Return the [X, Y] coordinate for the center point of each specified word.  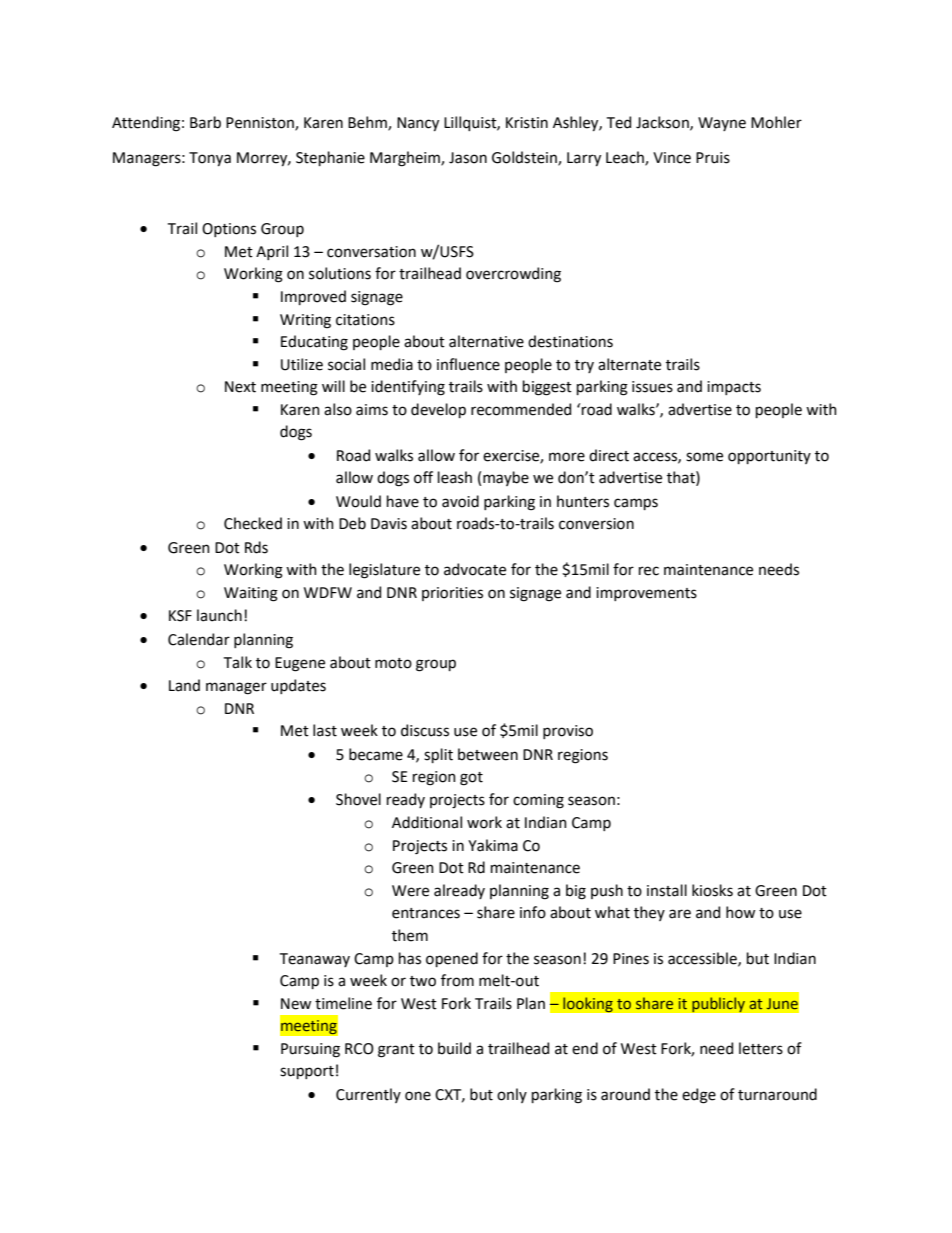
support [307, 1072]
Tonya [210, 159]
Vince [672, 158]
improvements [646, 594]
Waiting [251, 594]
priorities [452, 594]
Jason [468, 158]
